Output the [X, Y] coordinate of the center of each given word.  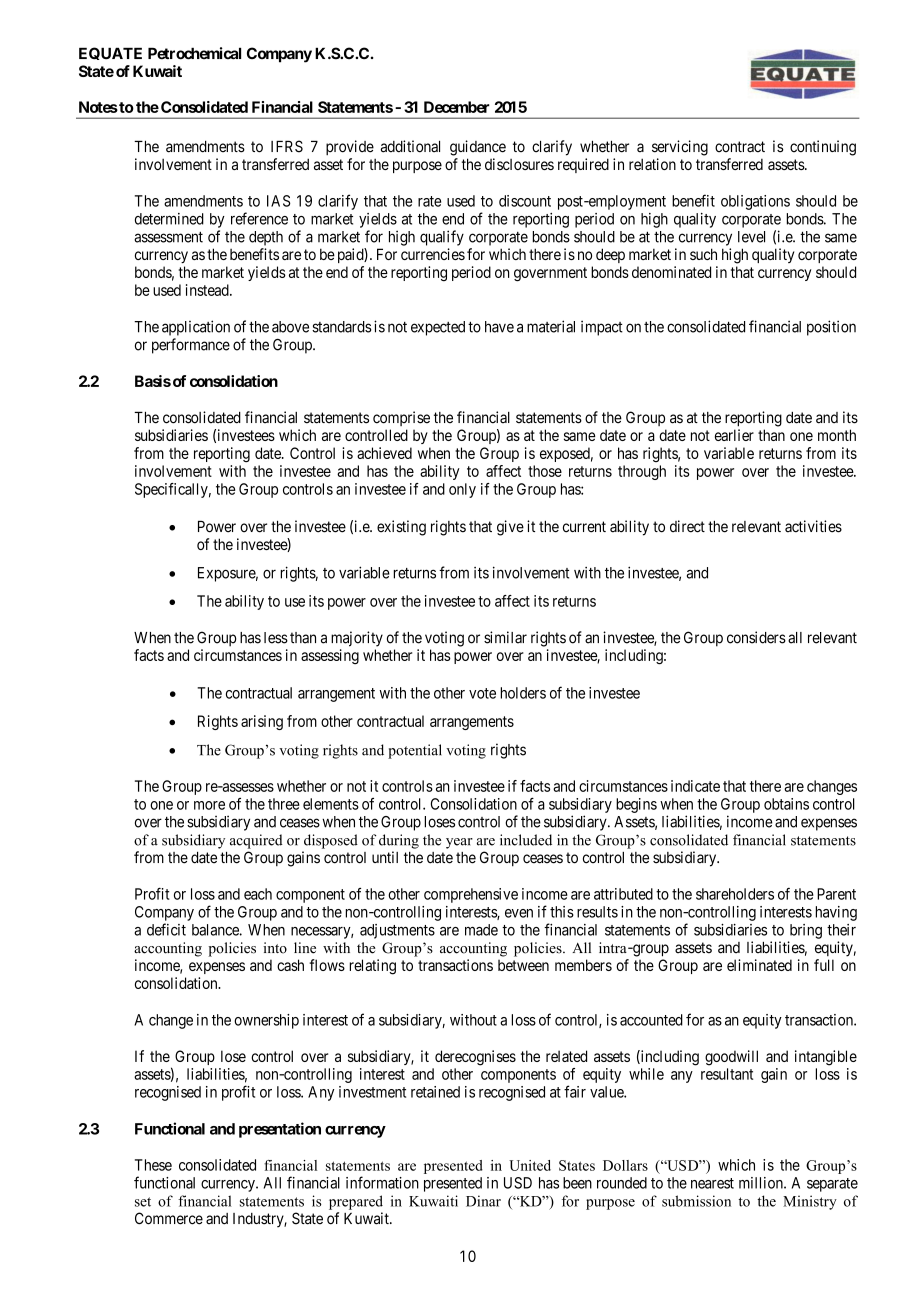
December [457, 107]
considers [756, 637]
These [153, 1165]
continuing [823, 148]
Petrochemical [194, 53]
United [530, 1165]
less [276, 638]
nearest [712, 1183]
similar [505, 637]
